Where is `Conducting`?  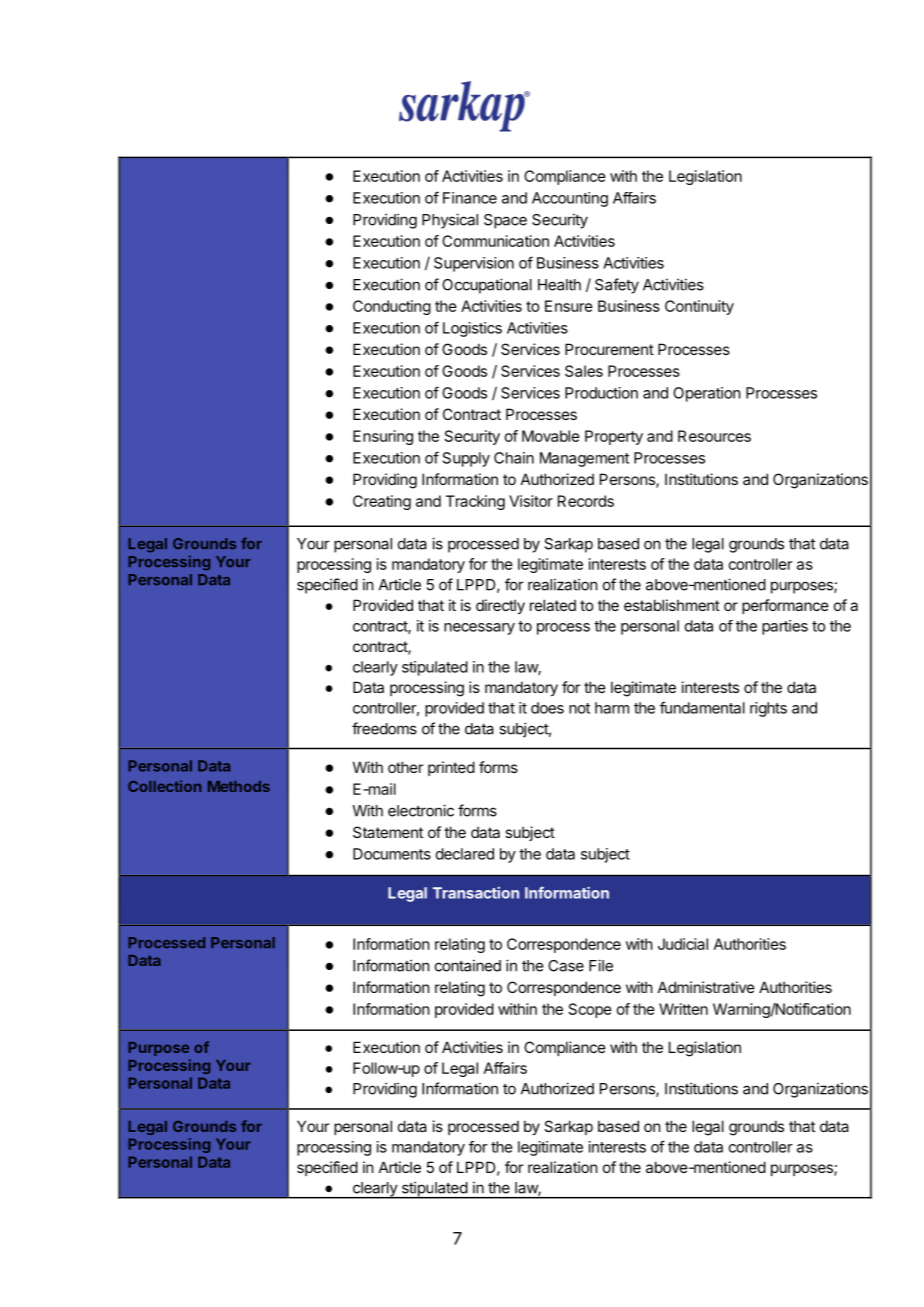 Conducting is located at coordinates (392, 307).
